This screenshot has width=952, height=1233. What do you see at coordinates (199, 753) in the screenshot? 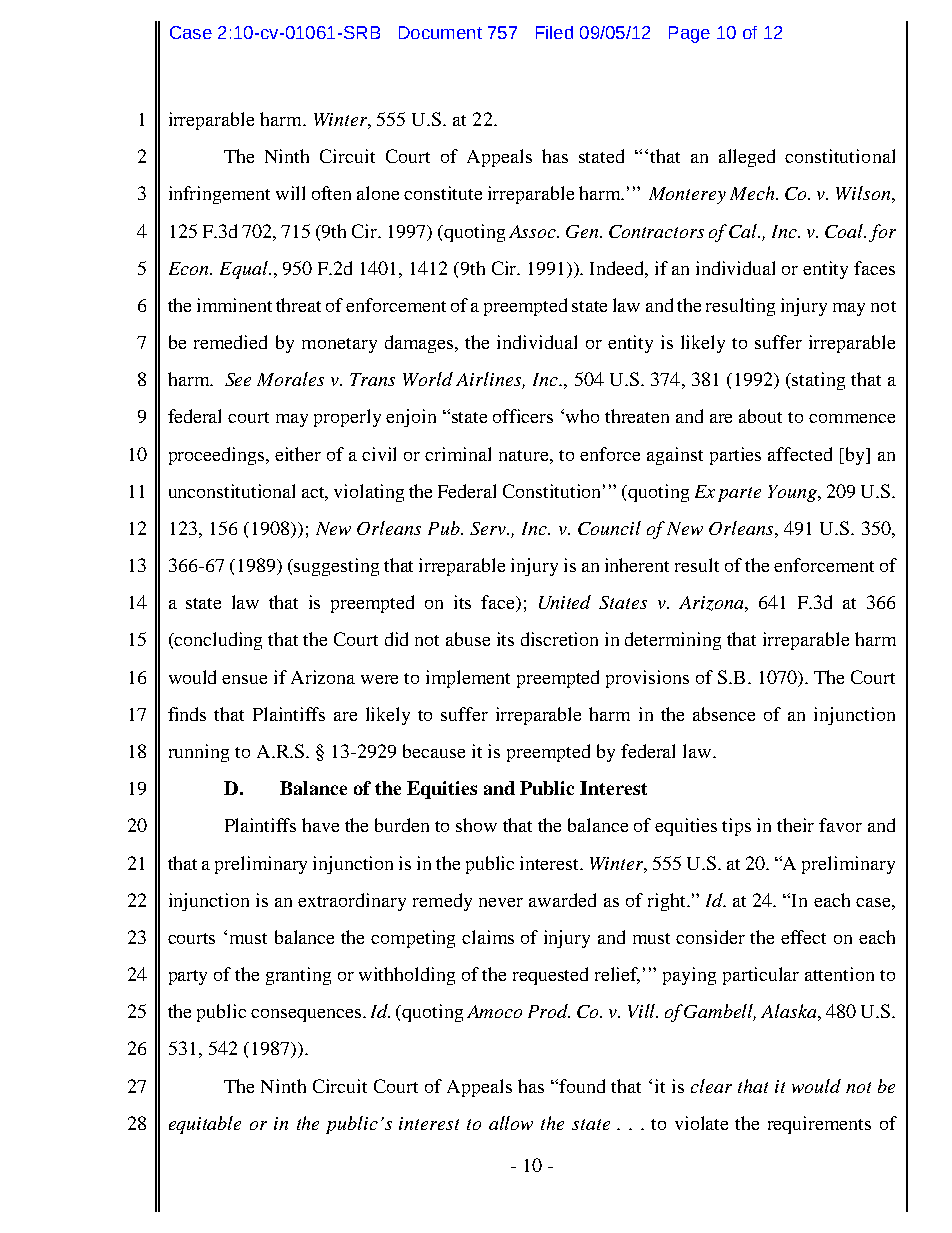
I see `running` at bounding box center [199, 753].
